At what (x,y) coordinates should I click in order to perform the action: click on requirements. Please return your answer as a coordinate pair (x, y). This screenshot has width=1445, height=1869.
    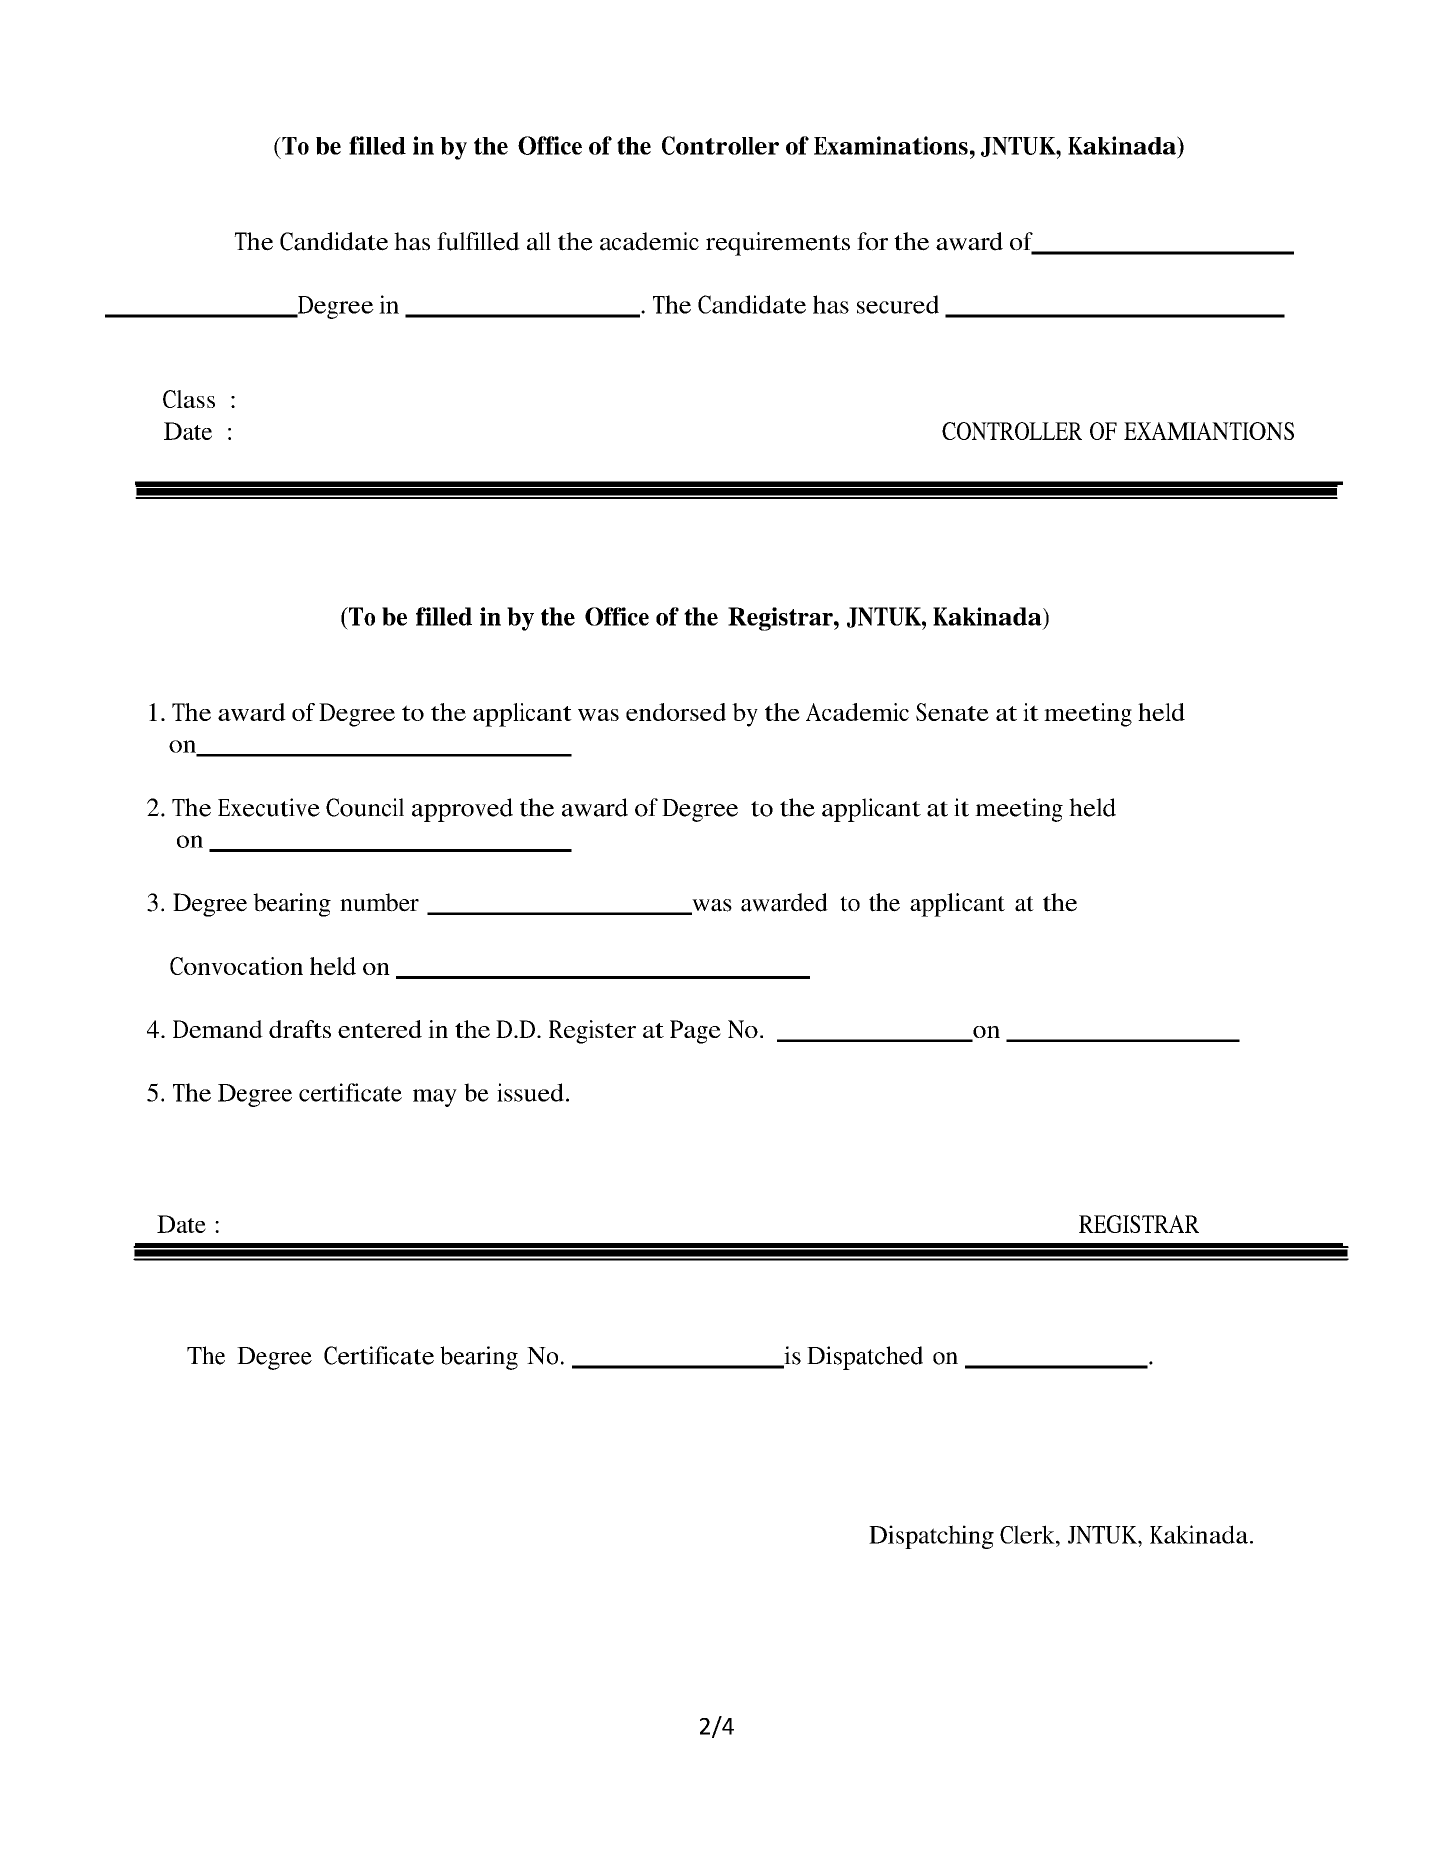
    Looking at the image, I should click on (778, 244).
